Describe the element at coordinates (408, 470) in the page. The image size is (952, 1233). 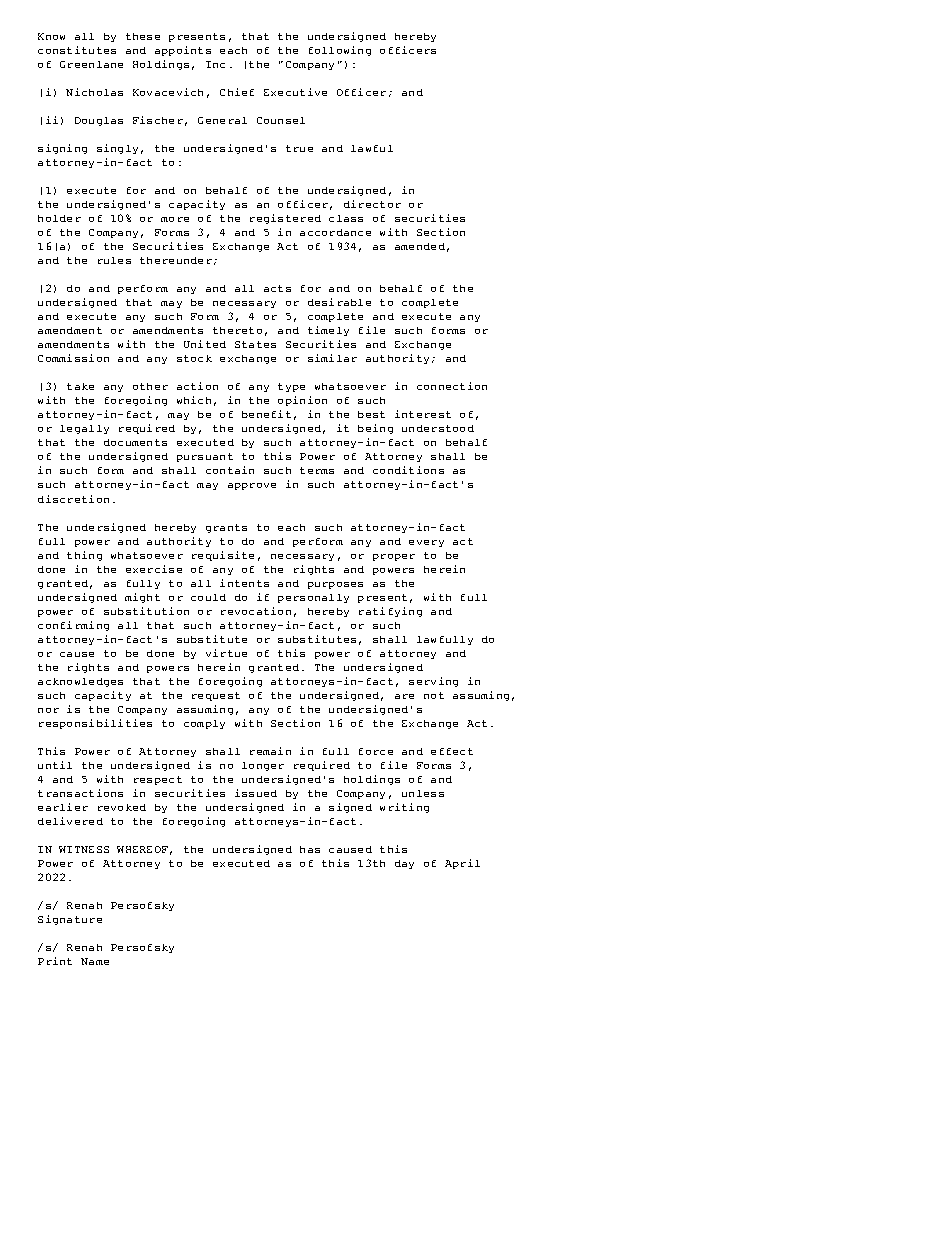
I see `conditions` at that location.
